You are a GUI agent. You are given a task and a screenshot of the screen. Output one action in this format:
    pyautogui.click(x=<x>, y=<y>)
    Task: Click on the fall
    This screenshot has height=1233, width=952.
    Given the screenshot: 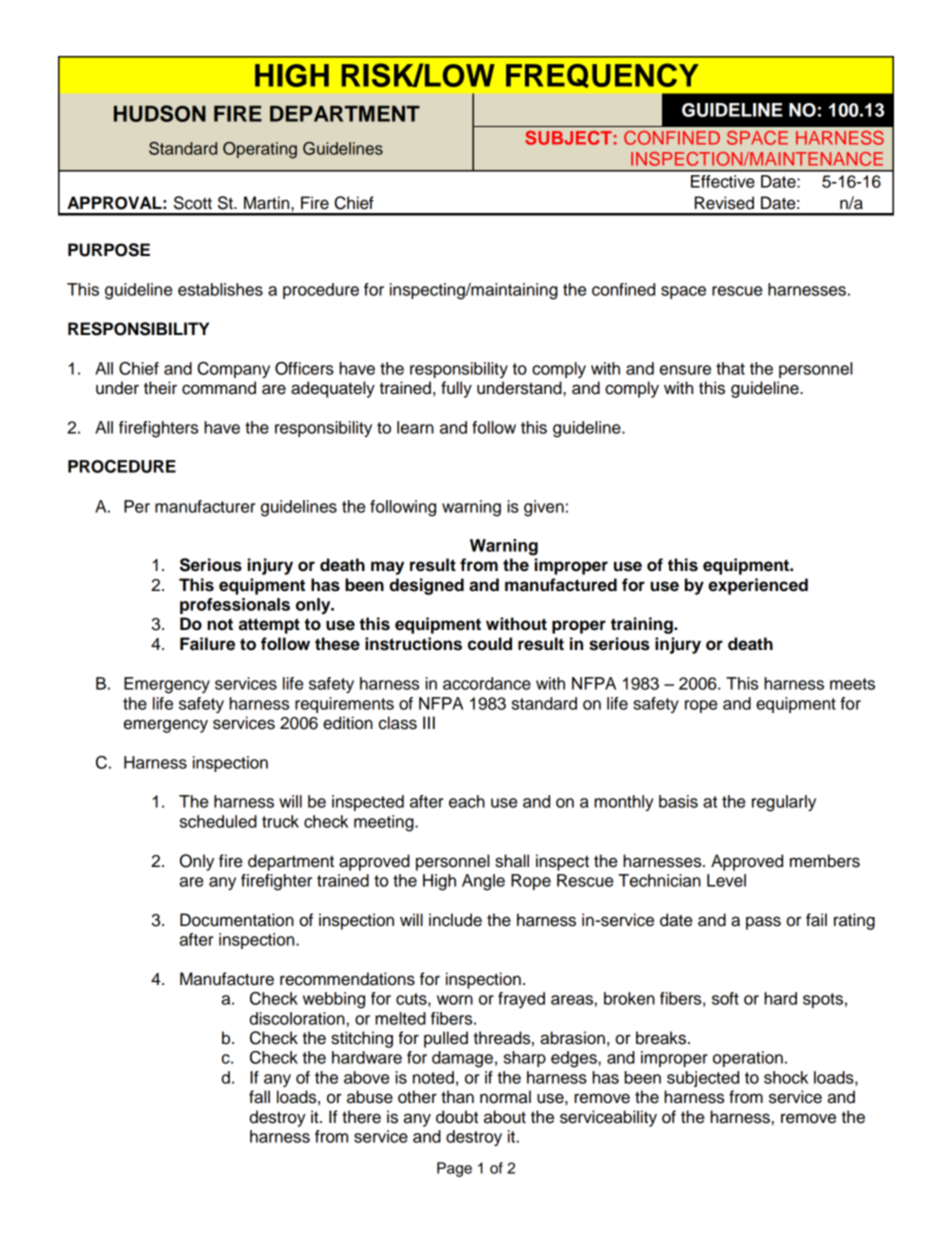 What is the action you would take?
    pyautogui.click(x=259, y=1097)
